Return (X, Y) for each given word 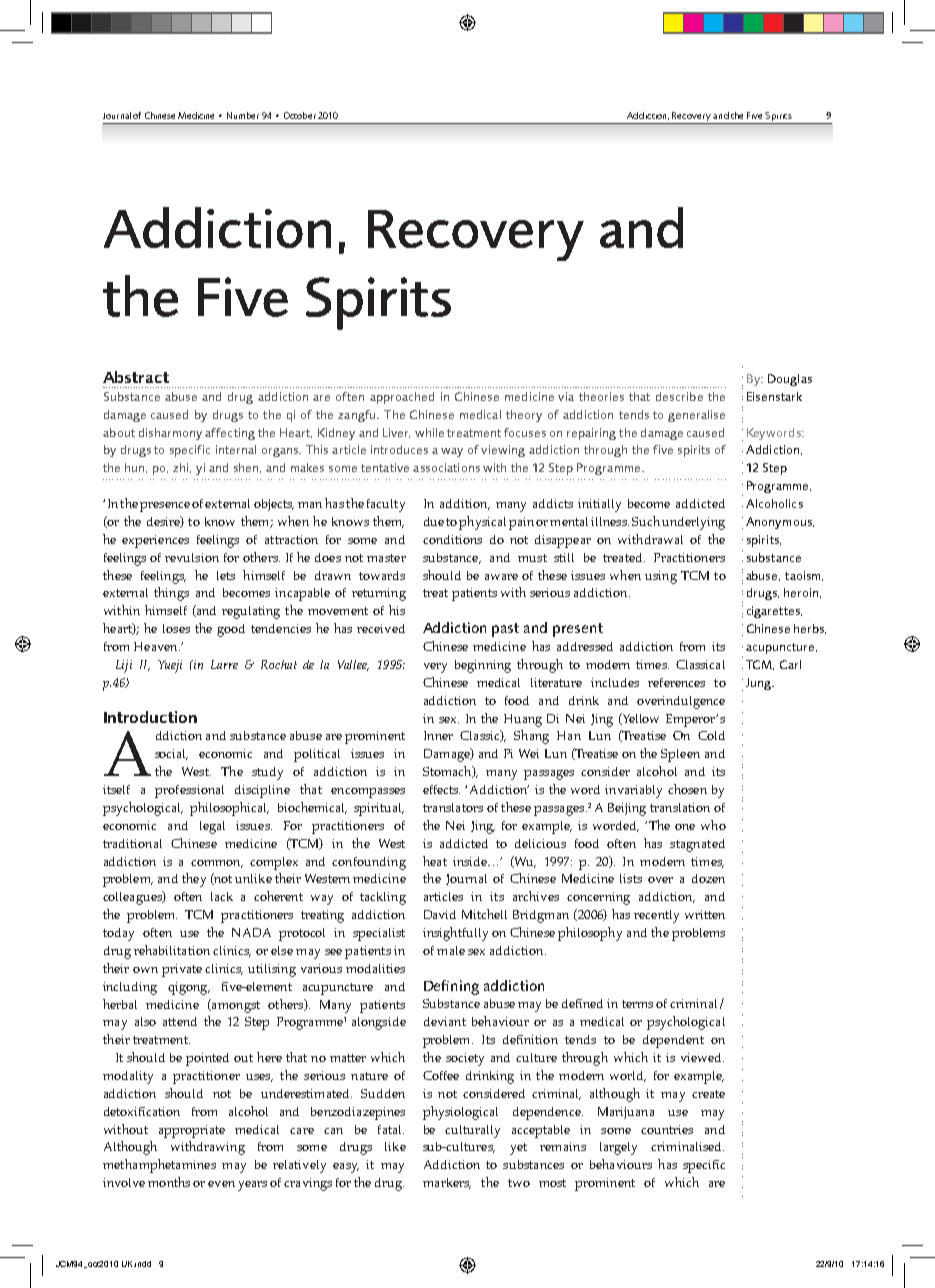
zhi (182, 468)
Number (243, 115)
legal (212, 827)
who (713, 825)
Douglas (790, 380)
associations (446, 467)
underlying (693, 523)
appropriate (192, 1131)
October (300, 115)
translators (453, 807)
